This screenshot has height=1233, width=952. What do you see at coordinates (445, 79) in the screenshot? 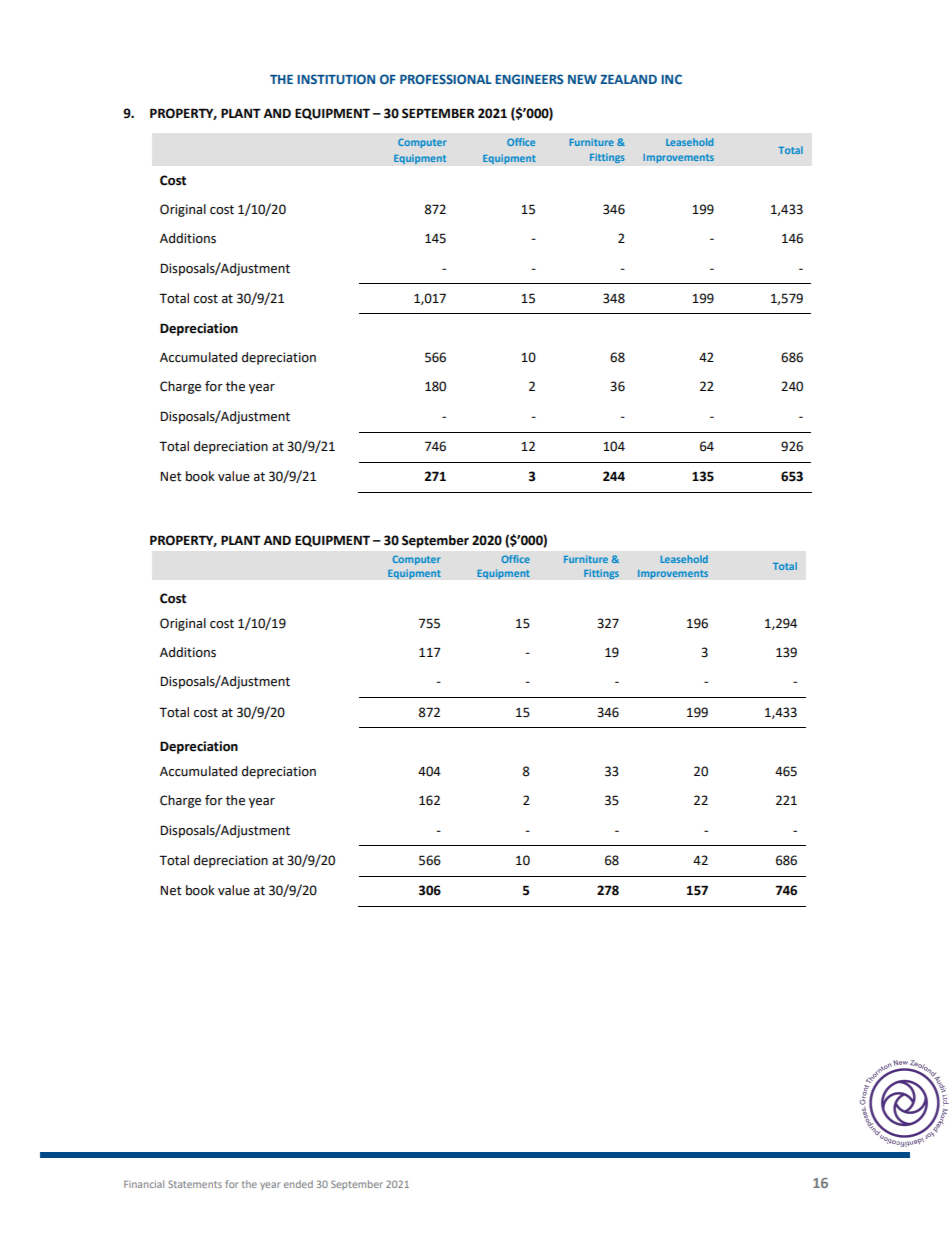
I see `PROFESSIONAL` at bounding box center [445, 79].
